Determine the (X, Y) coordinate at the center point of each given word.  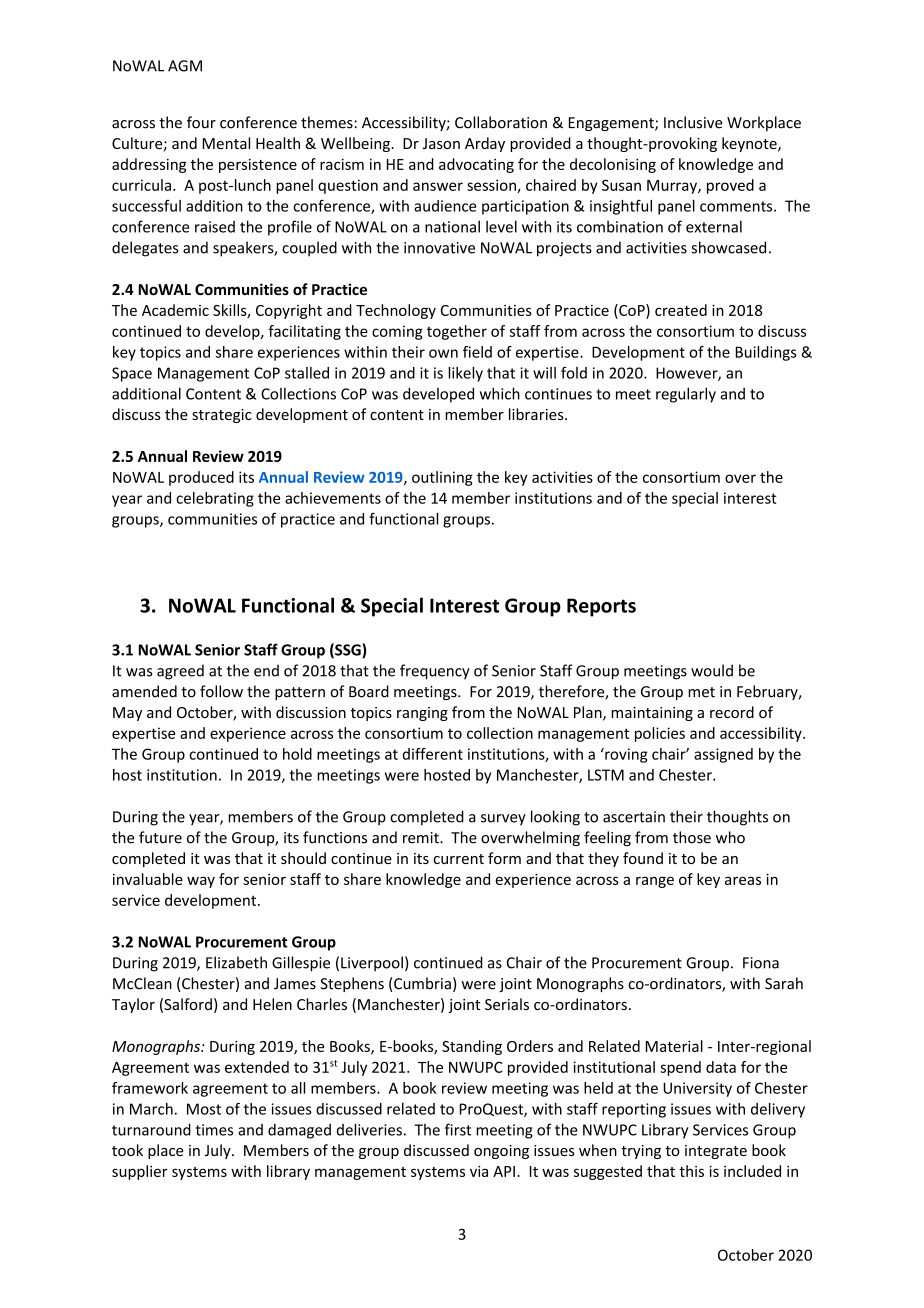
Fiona (761, 963)
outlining (442, 478)
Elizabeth (236, 962)
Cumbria (422, 983)
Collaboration (501, 122)
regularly (686, 395)
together (457, 332)
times (214, 1130)
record (732, 712)
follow (221, 691)
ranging (422, 714)
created (681, 310)
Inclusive (693, 122)
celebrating (215, 499)
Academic (175, 310)
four (201, 122)
